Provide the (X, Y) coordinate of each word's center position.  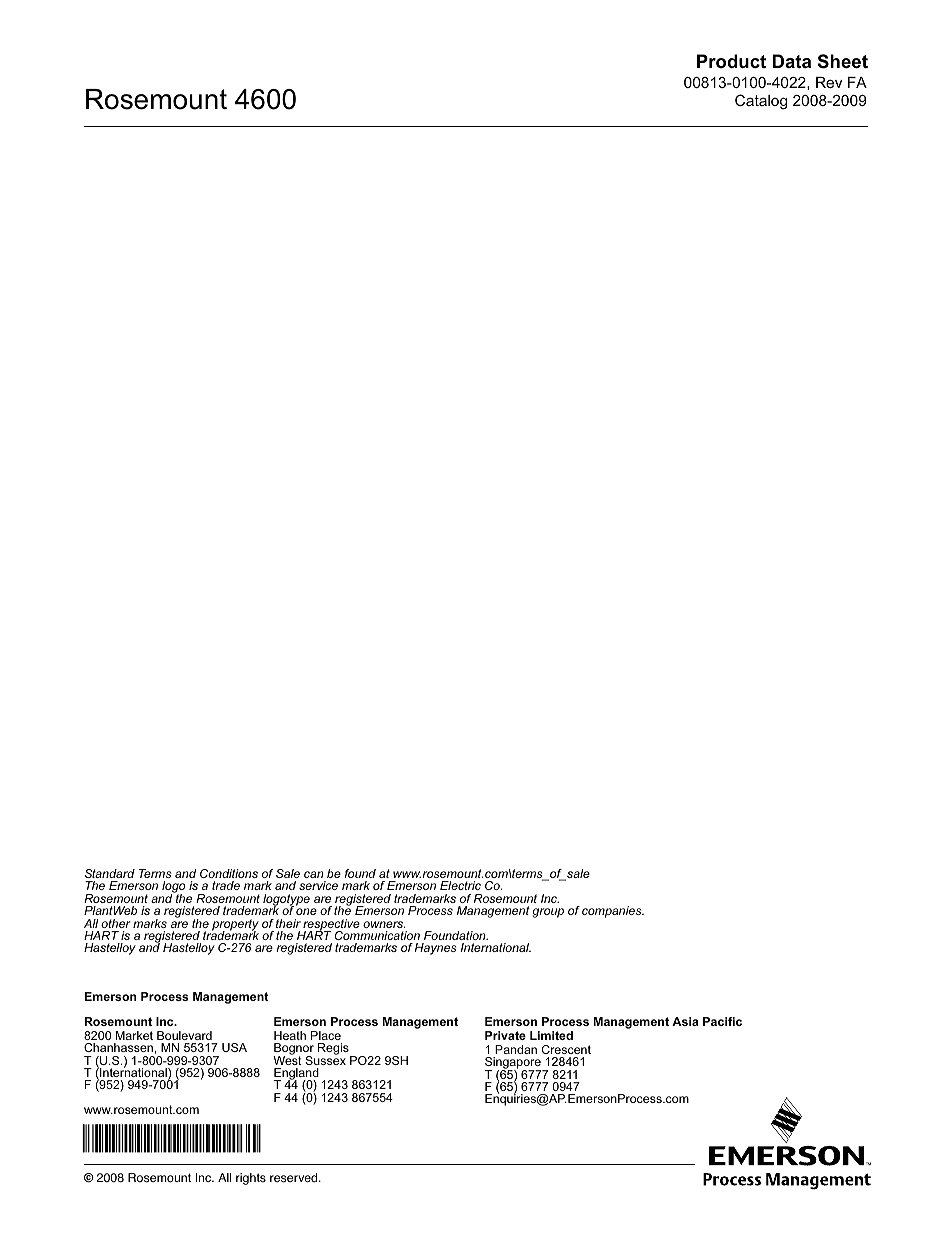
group (548, 913)
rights (251, 1179)
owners (384, 924)
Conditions (229, 873)
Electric (460, 885)
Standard (110, 873)
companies (613, 912)
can (314, 874)
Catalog (761, 102)
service (318, 885)
